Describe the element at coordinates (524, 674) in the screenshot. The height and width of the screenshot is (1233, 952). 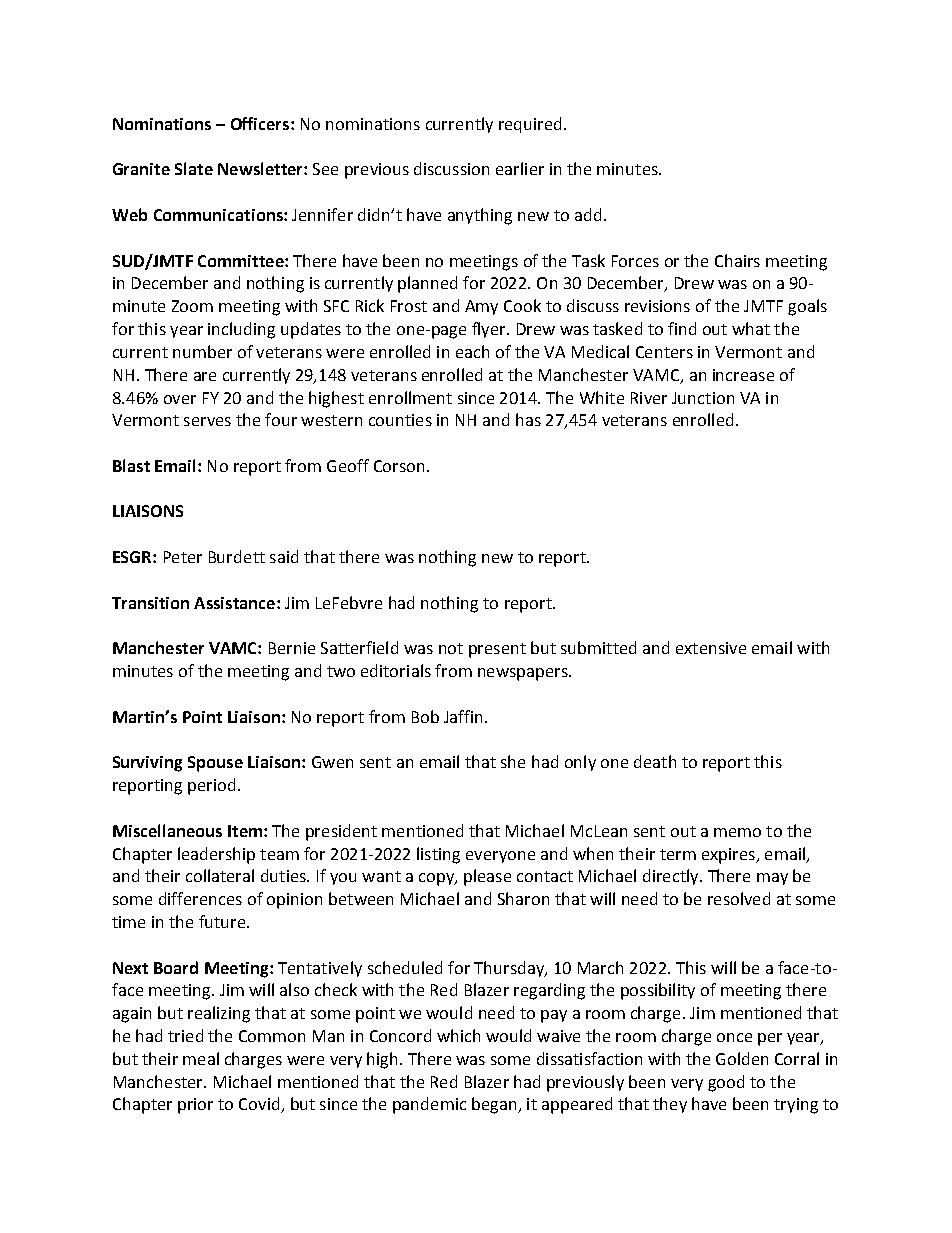
I see `newspapers` at that location.
